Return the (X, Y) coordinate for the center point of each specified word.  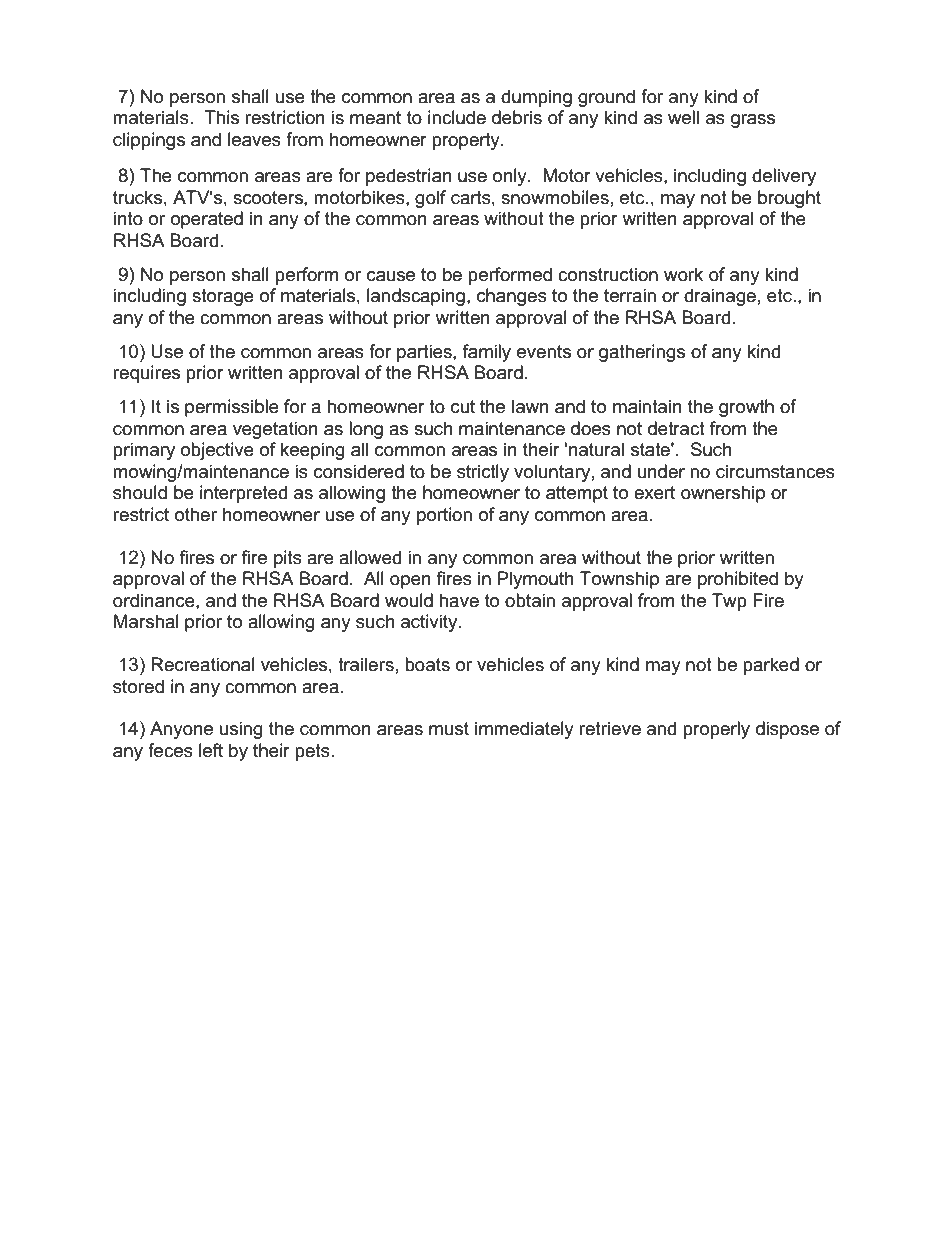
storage (223, 297)
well (683, 117)
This (221, 117)
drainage (720, 297)
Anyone (181, 730)
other (196, 514)
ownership (723, 494)
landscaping (416, 297)
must (449, 729)
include (457, 117)
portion (444, 516)
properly (716, 730)
